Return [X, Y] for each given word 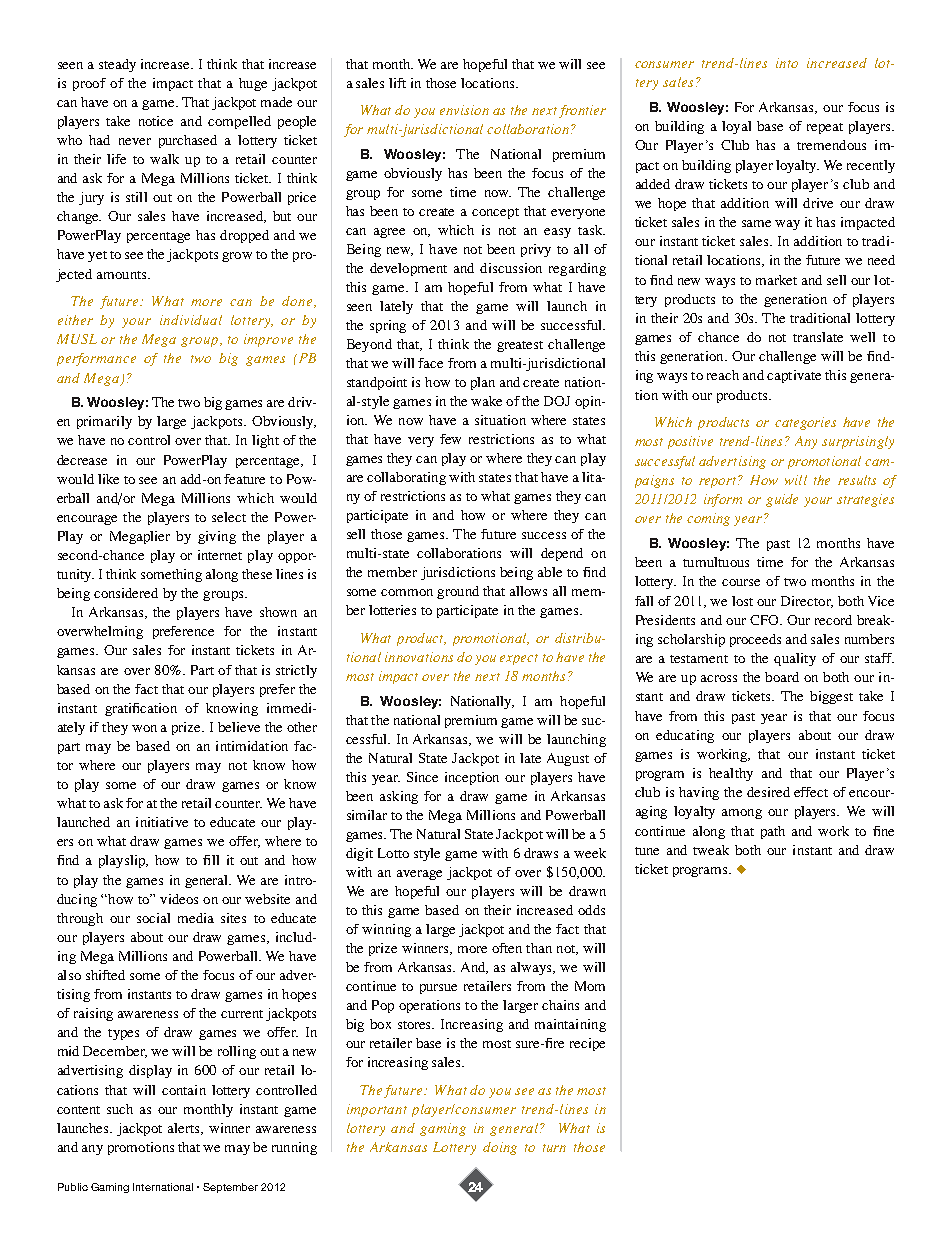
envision [464, 110]
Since [422, 777]
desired [768, 792]
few [450, 439]
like [108, 479]
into [787, 63]
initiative [162, 822]
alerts [185, 1129]
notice [156, 121]
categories [805, 423]
